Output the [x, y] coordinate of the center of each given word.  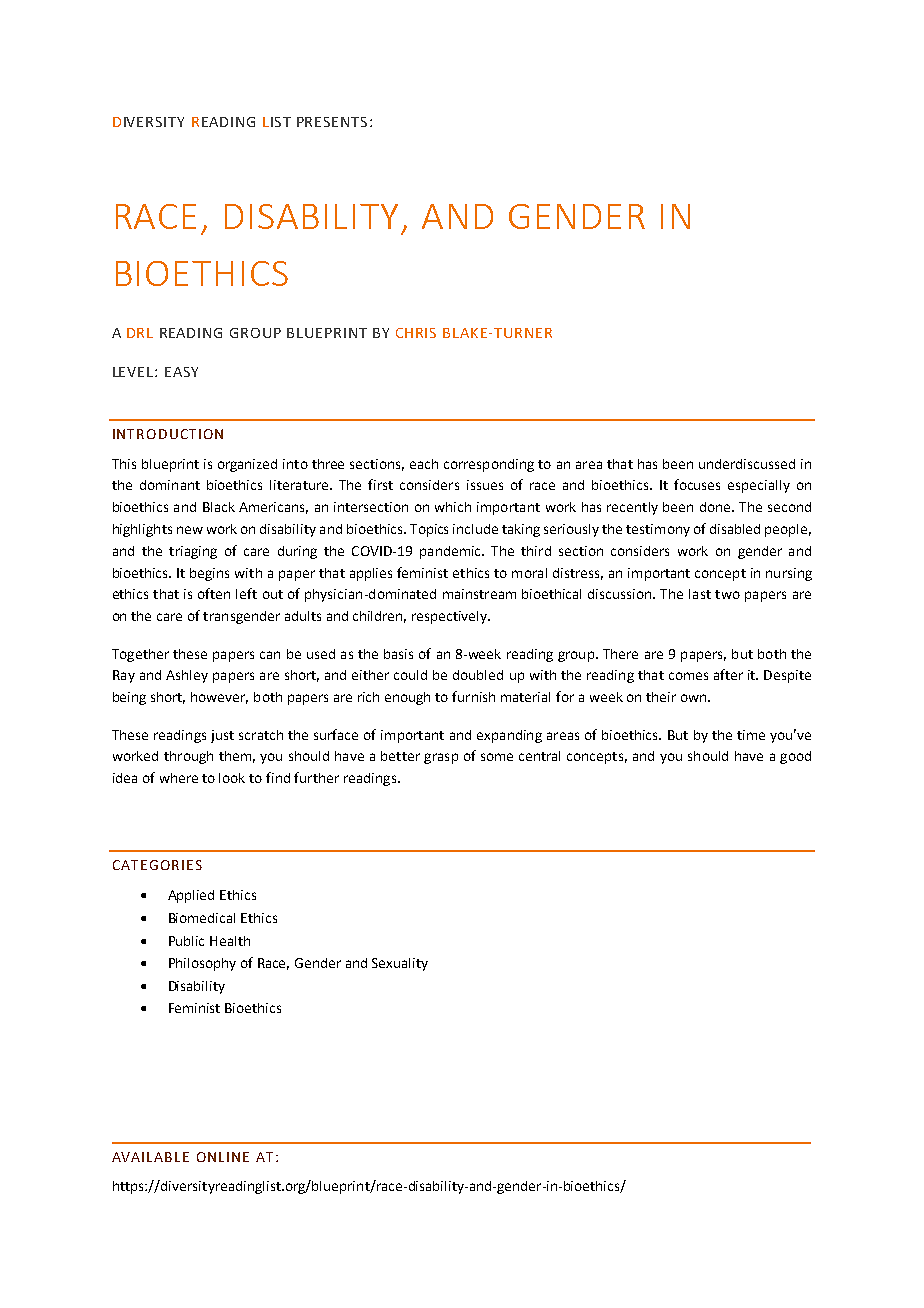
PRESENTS [332, 122]
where [179, 778]
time [751, 735]
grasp [441, 758]
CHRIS [416, 333]
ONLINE [223, 1157]
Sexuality [400, 964]
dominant [170, 485]
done [716, 507]
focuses [697, 484]
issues [485, 485]
